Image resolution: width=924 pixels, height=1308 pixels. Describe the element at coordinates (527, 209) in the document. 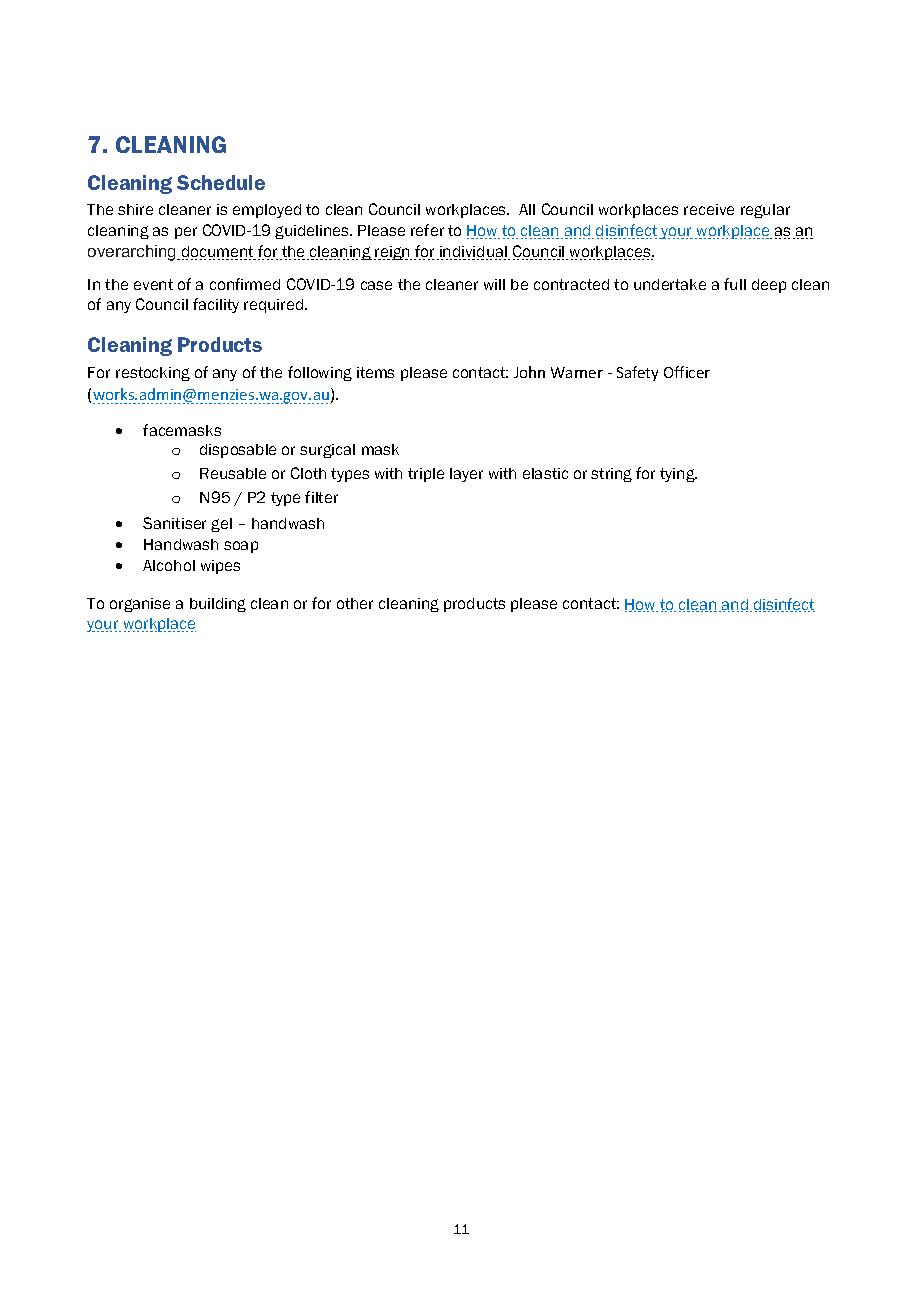

I see `All` at that location.
